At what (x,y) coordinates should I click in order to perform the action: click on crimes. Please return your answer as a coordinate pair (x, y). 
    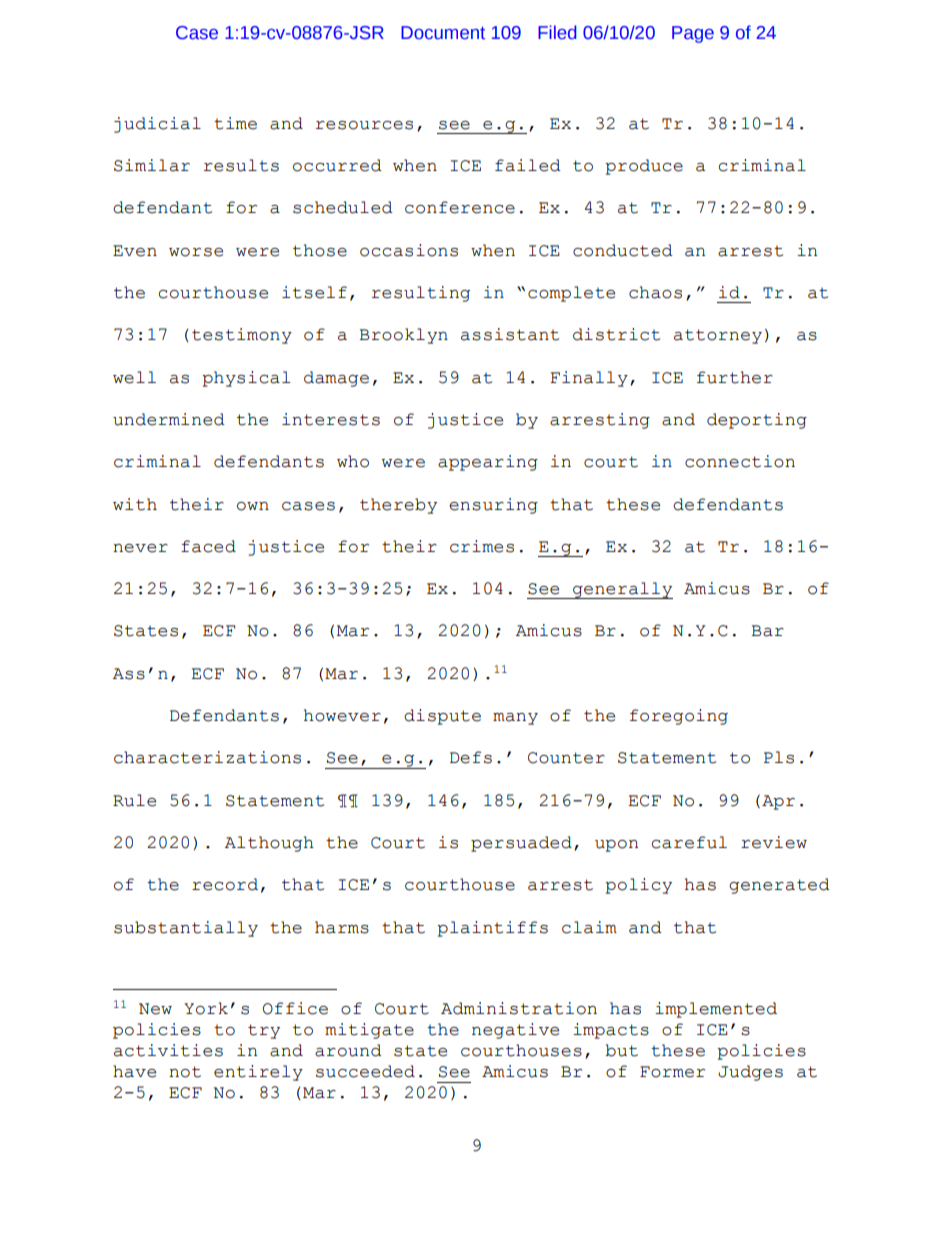
    Looking at the image, I should click on (482, 546).
